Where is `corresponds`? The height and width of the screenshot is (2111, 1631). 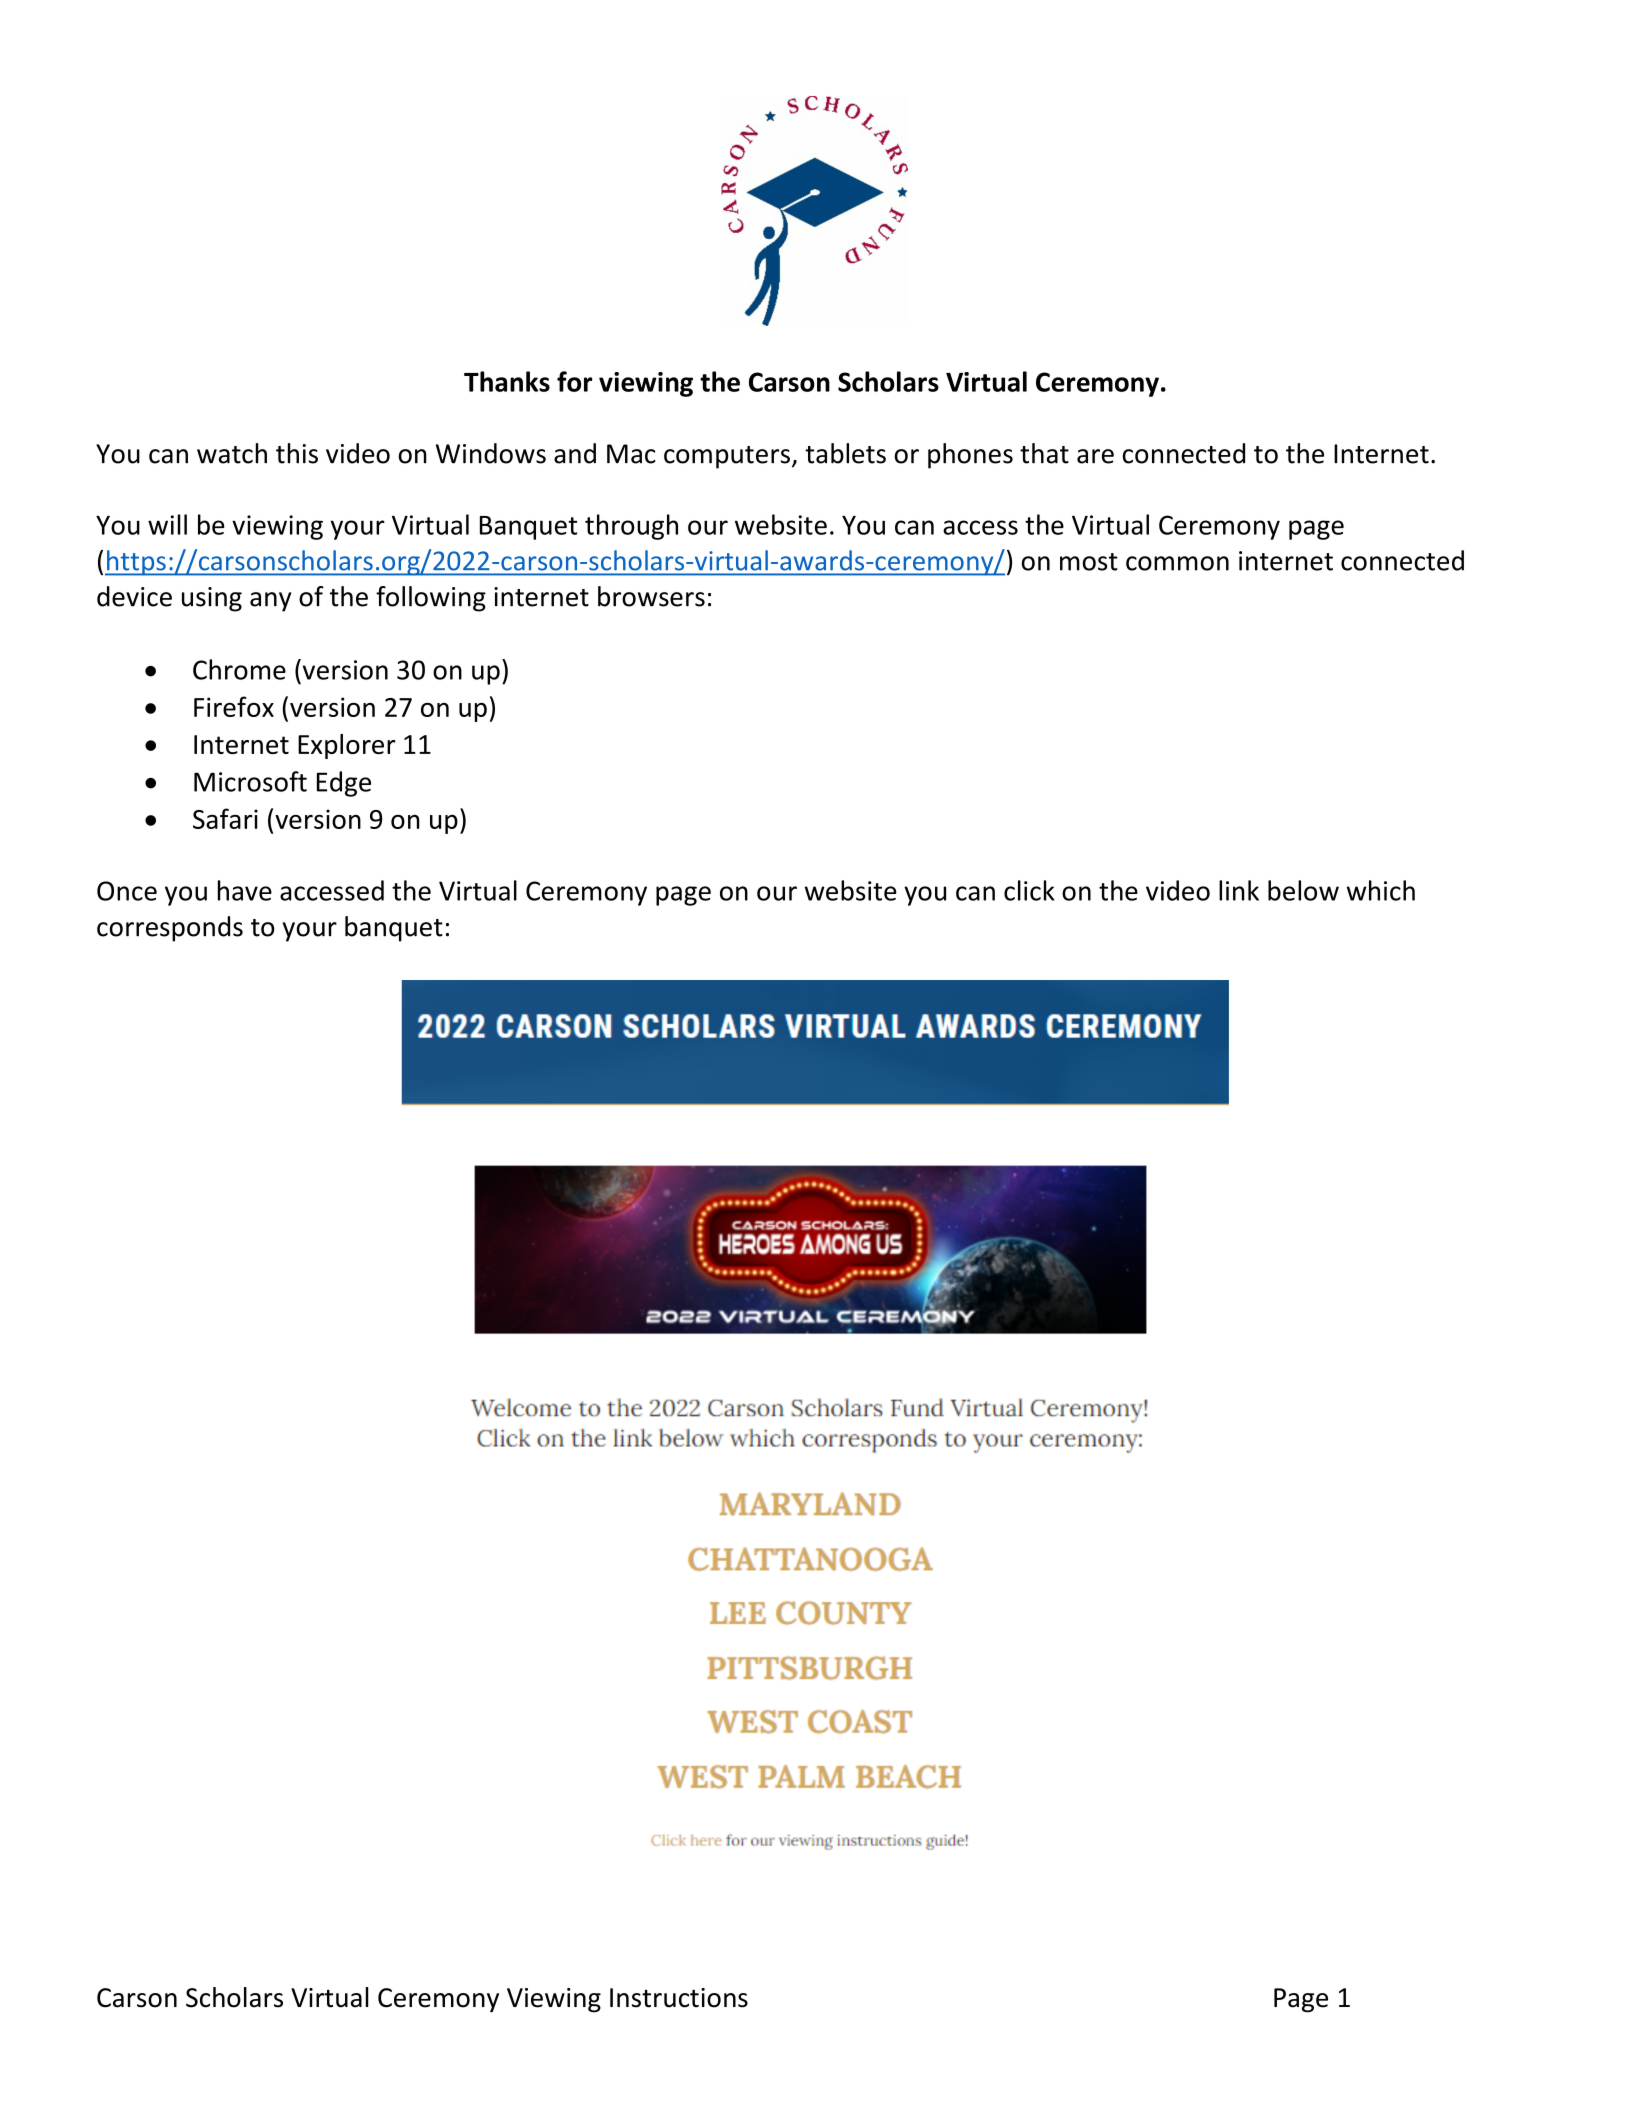 corresponds is located at coordinates (170, 929).
